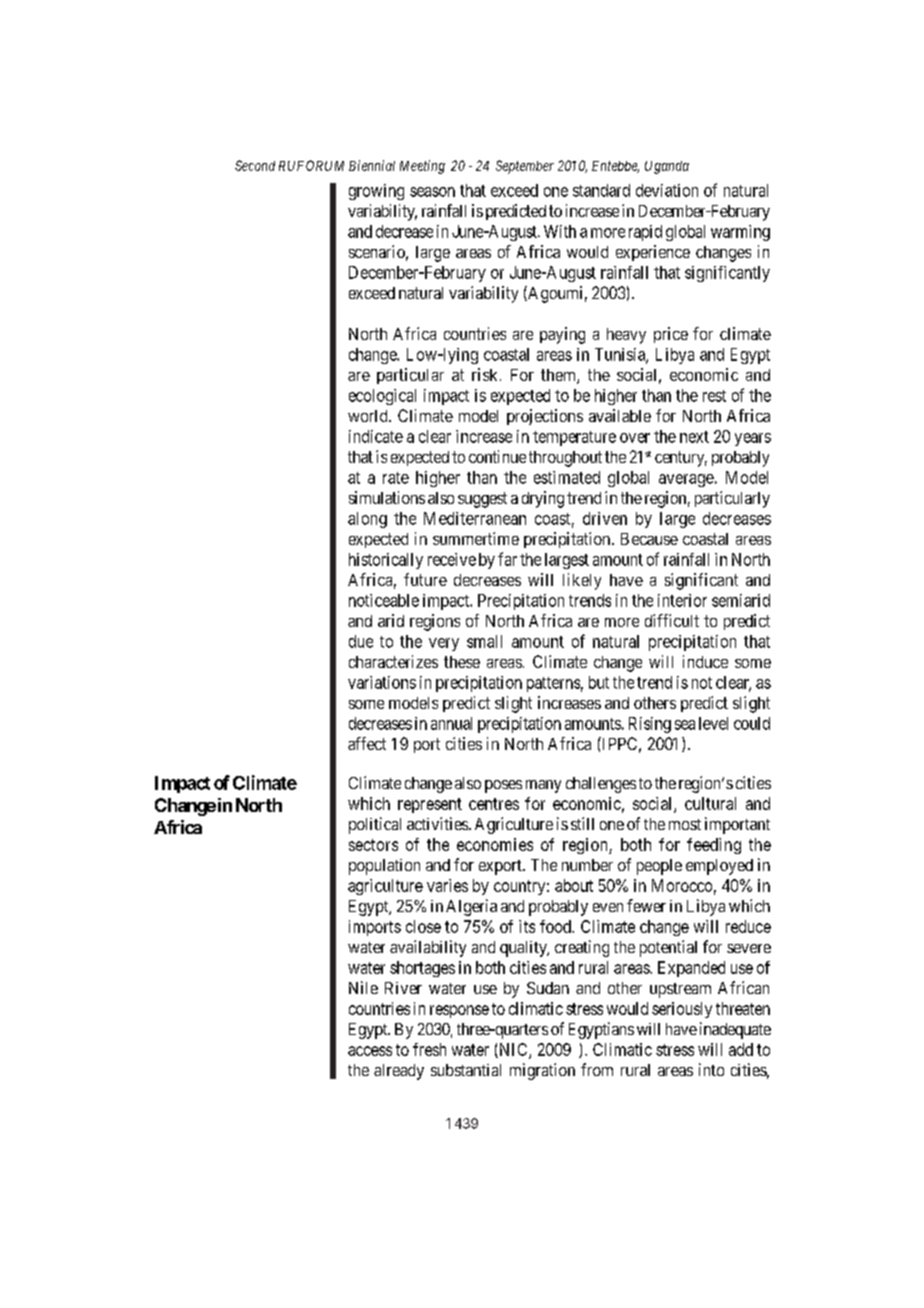 The width and height of the image is (924, 1308). Describe the element at coordinates (376, 192) in the image. I see `growing` at that location.
